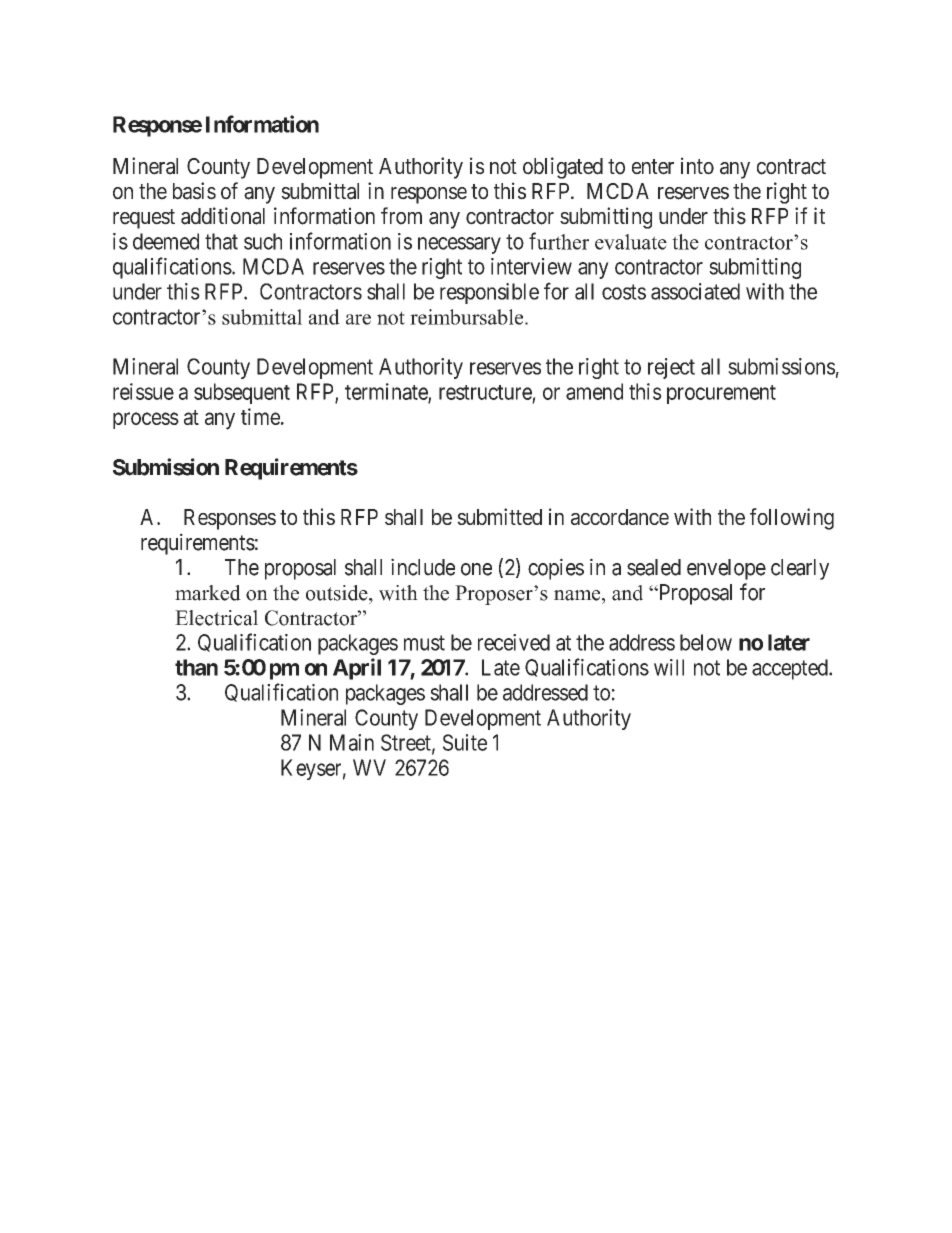 The width and height of the screenshot is (952, 1233). What do you see at coordinates (223, 216) in the screenshot?
I see `additional` at bounding box center [223, 216].
